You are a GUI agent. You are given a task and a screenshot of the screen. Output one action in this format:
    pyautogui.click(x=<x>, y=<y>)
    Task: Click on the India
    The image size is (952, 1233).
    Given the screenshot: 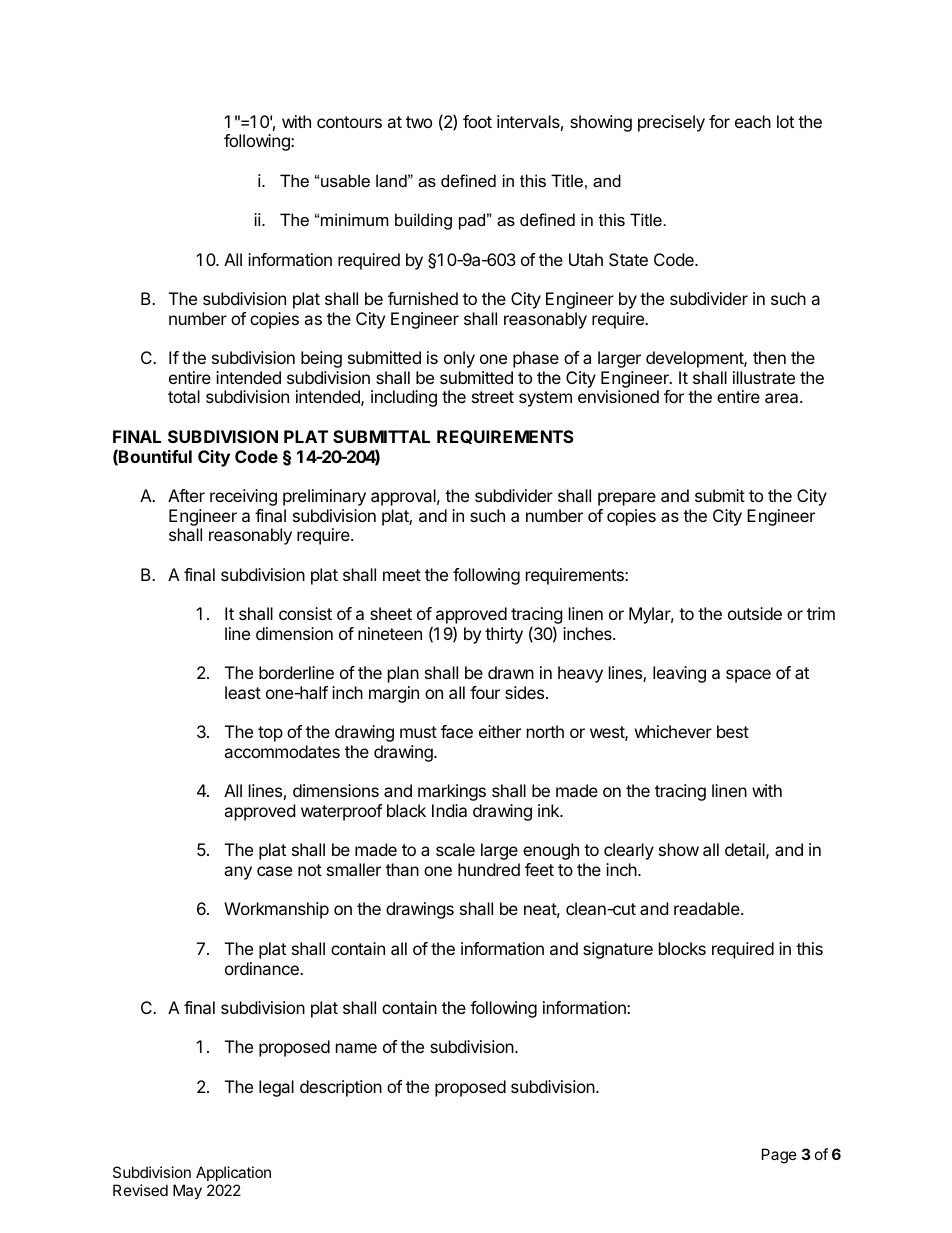 What is the action you would take?
    pyautogui.click(x=449, y=810)
